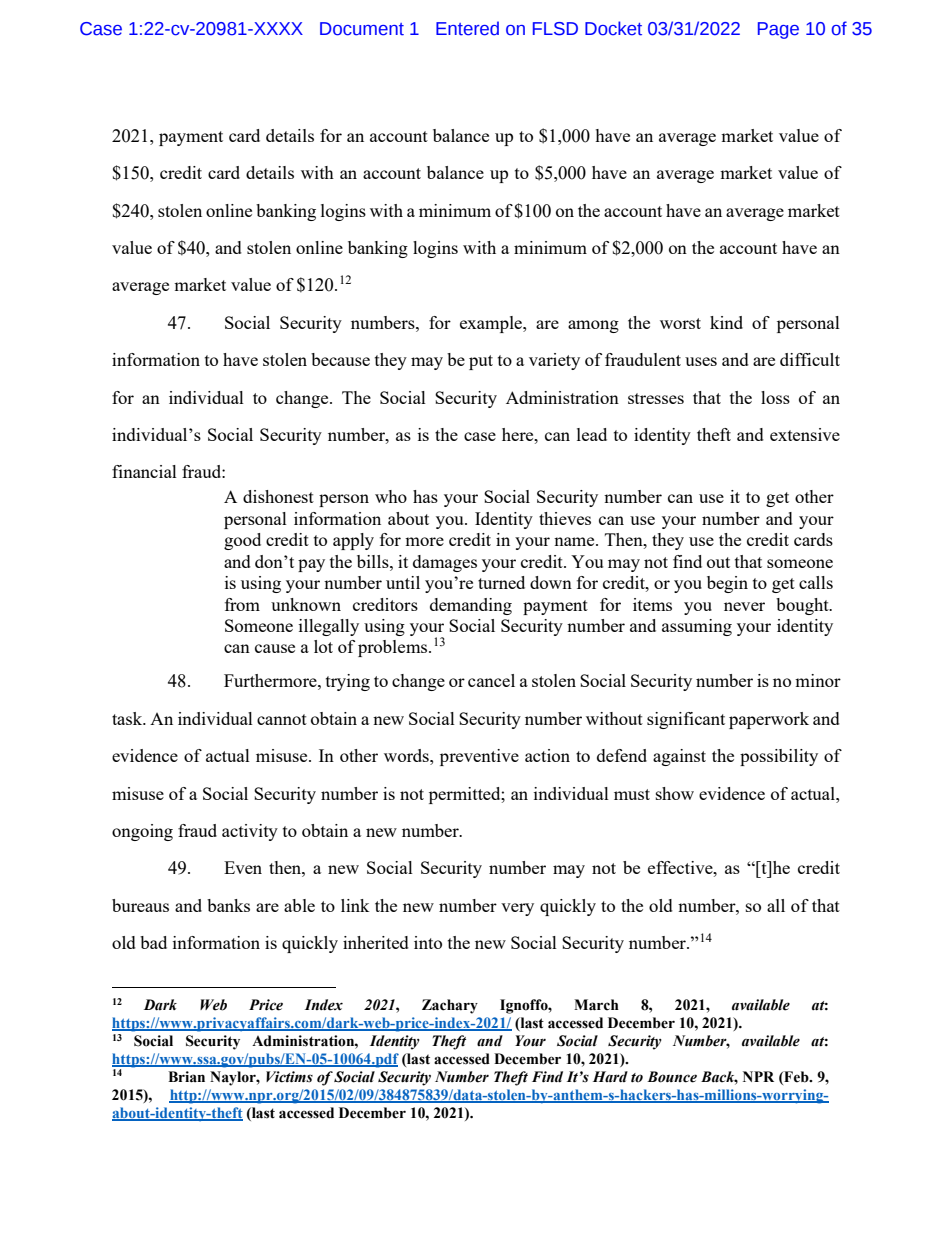 Image resolution: width=952 pixels, height=1233 pixels. What do you see at coordinates (481, 362) in the screenshot?
I see `put` at bounding box center [481, 362].
